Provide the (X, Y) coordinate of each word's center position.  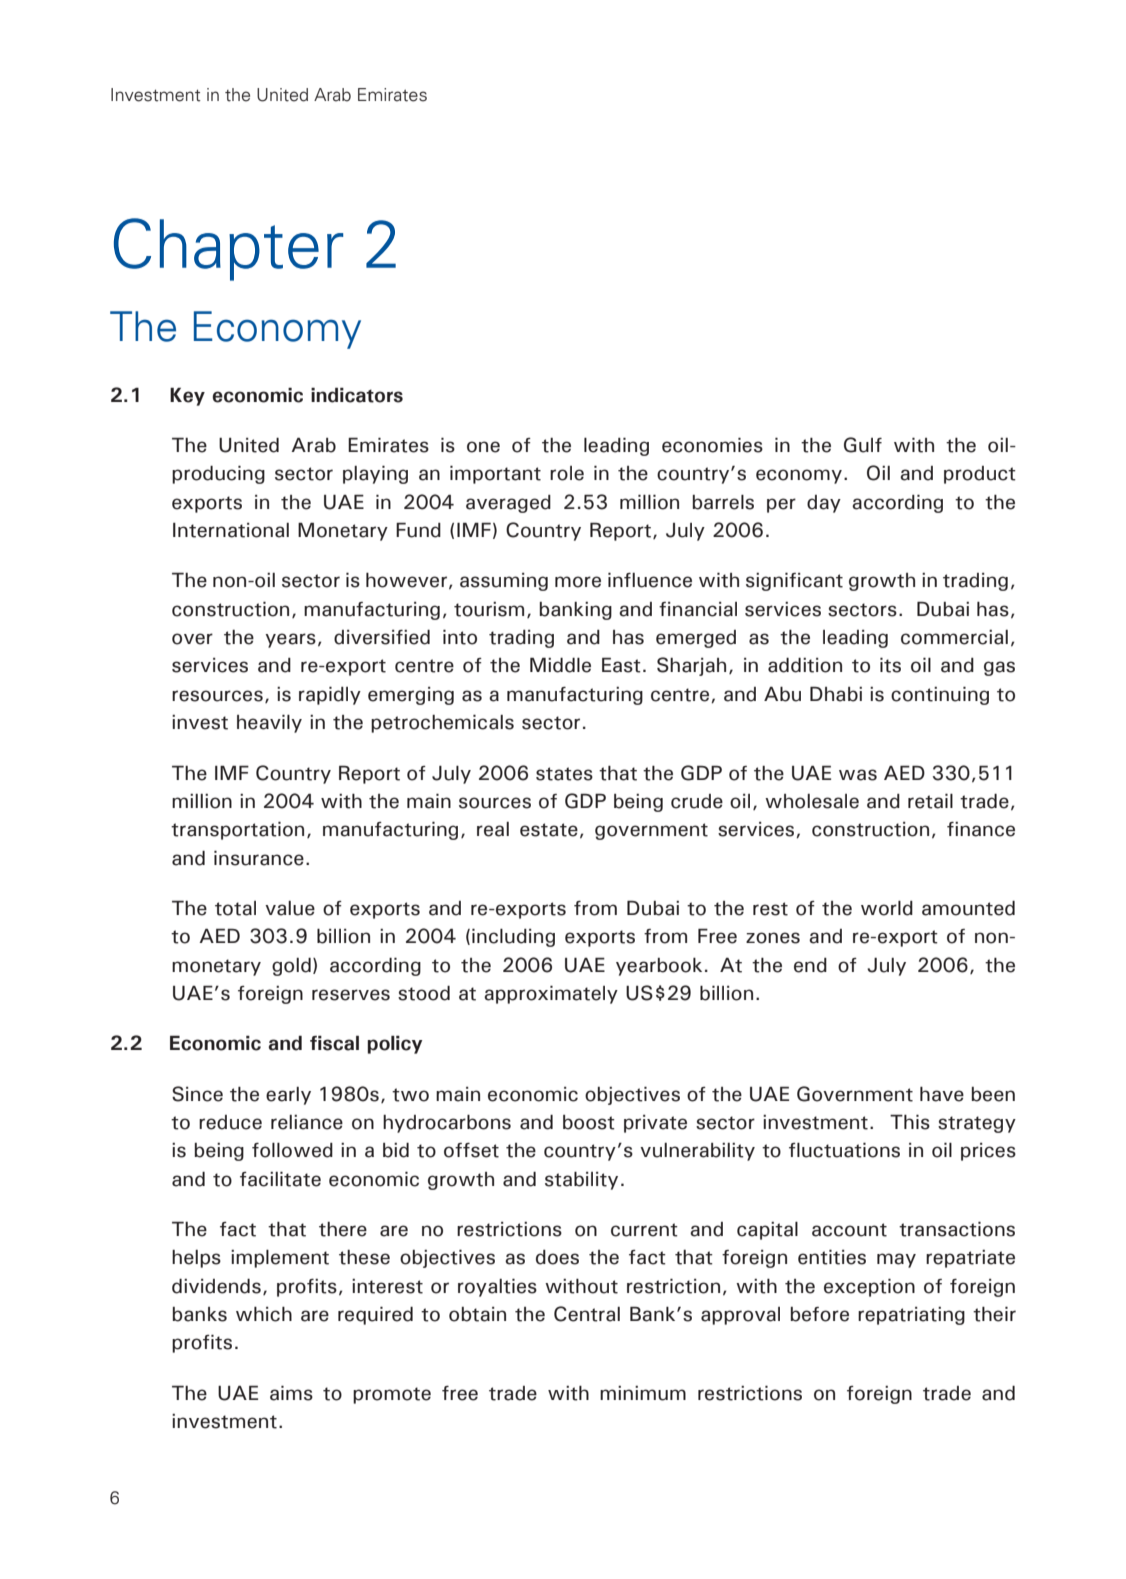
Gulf (863, 445)
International (231, 530)
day (824, 504)
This (910, 1122)
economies (712, 445)
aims (291, 1393)
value (290, 908)
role (567, 473)
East (621, 665)
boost (589, 1122)
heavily (269, 723)
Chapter (228, 249)
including (513, 937)
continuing (940, 695)
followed (292, 1150)
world (887, 908)
